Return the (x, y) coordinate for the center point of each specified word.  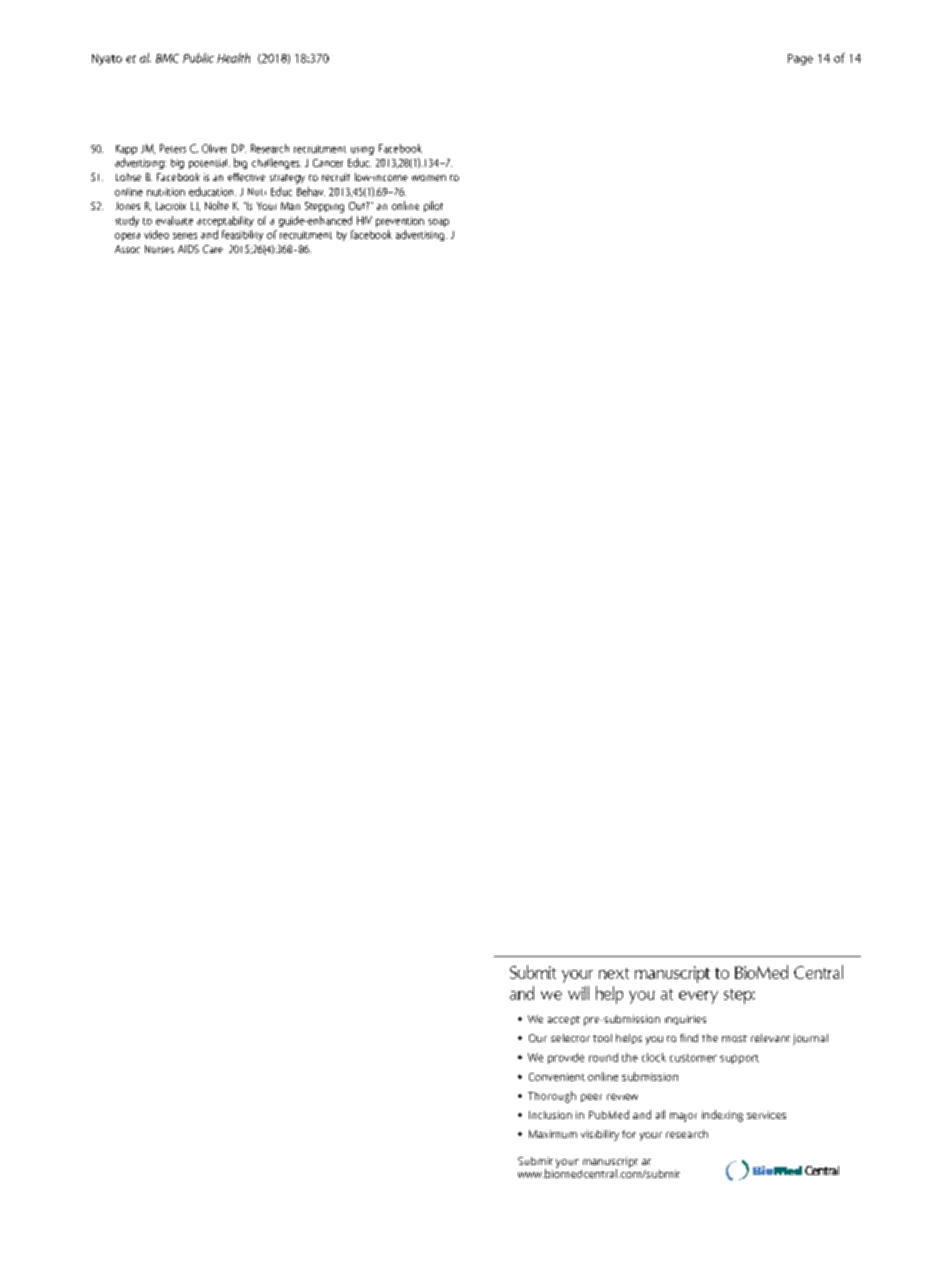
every (698, 997)
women (429, 178)
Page (800, 59)
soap (438, 223)
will (578, 993)
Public (198, 58)
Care (213, 249)
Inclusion (550, 1115)
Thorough (552, 1097)
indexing (722, 1116)
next (614, 973)
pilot (433, 206)
